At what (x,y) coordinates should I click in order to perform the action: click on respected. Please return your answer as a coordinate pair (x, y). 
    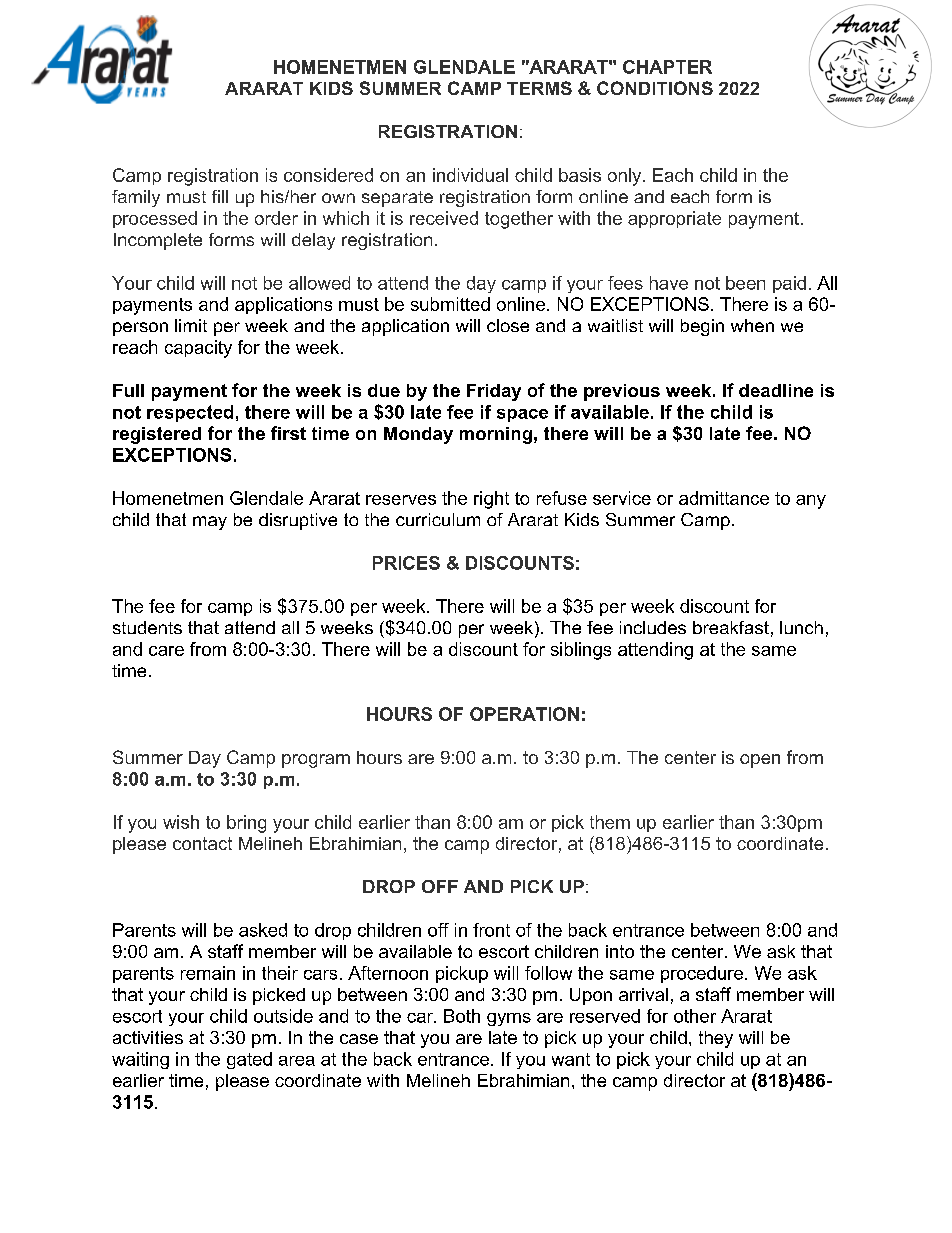
    Looking at the image, I should click on (190, 413).
